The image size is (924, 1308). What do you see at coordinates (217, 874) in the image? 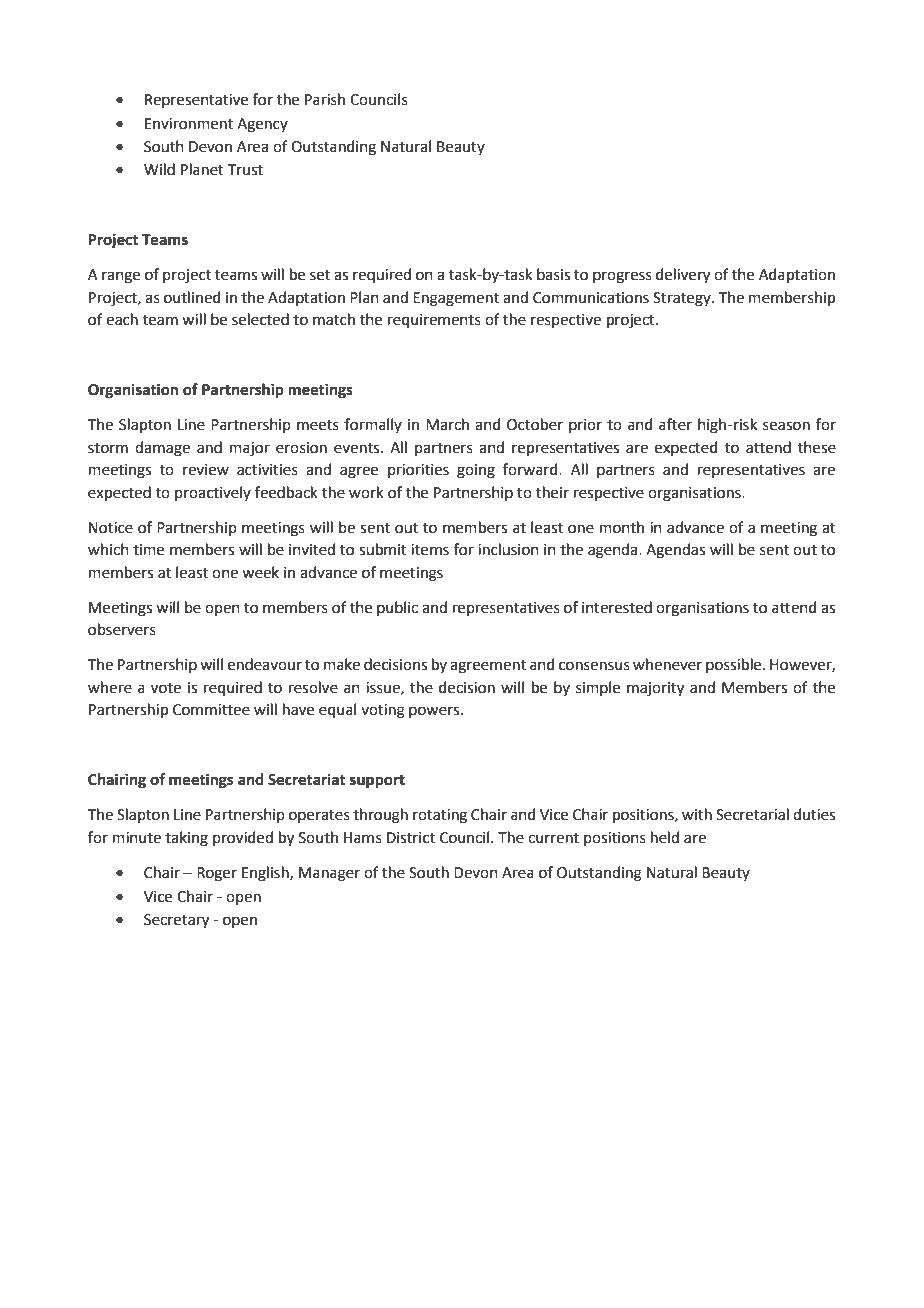
I see `Roger` at bounding box center [217, 874].
